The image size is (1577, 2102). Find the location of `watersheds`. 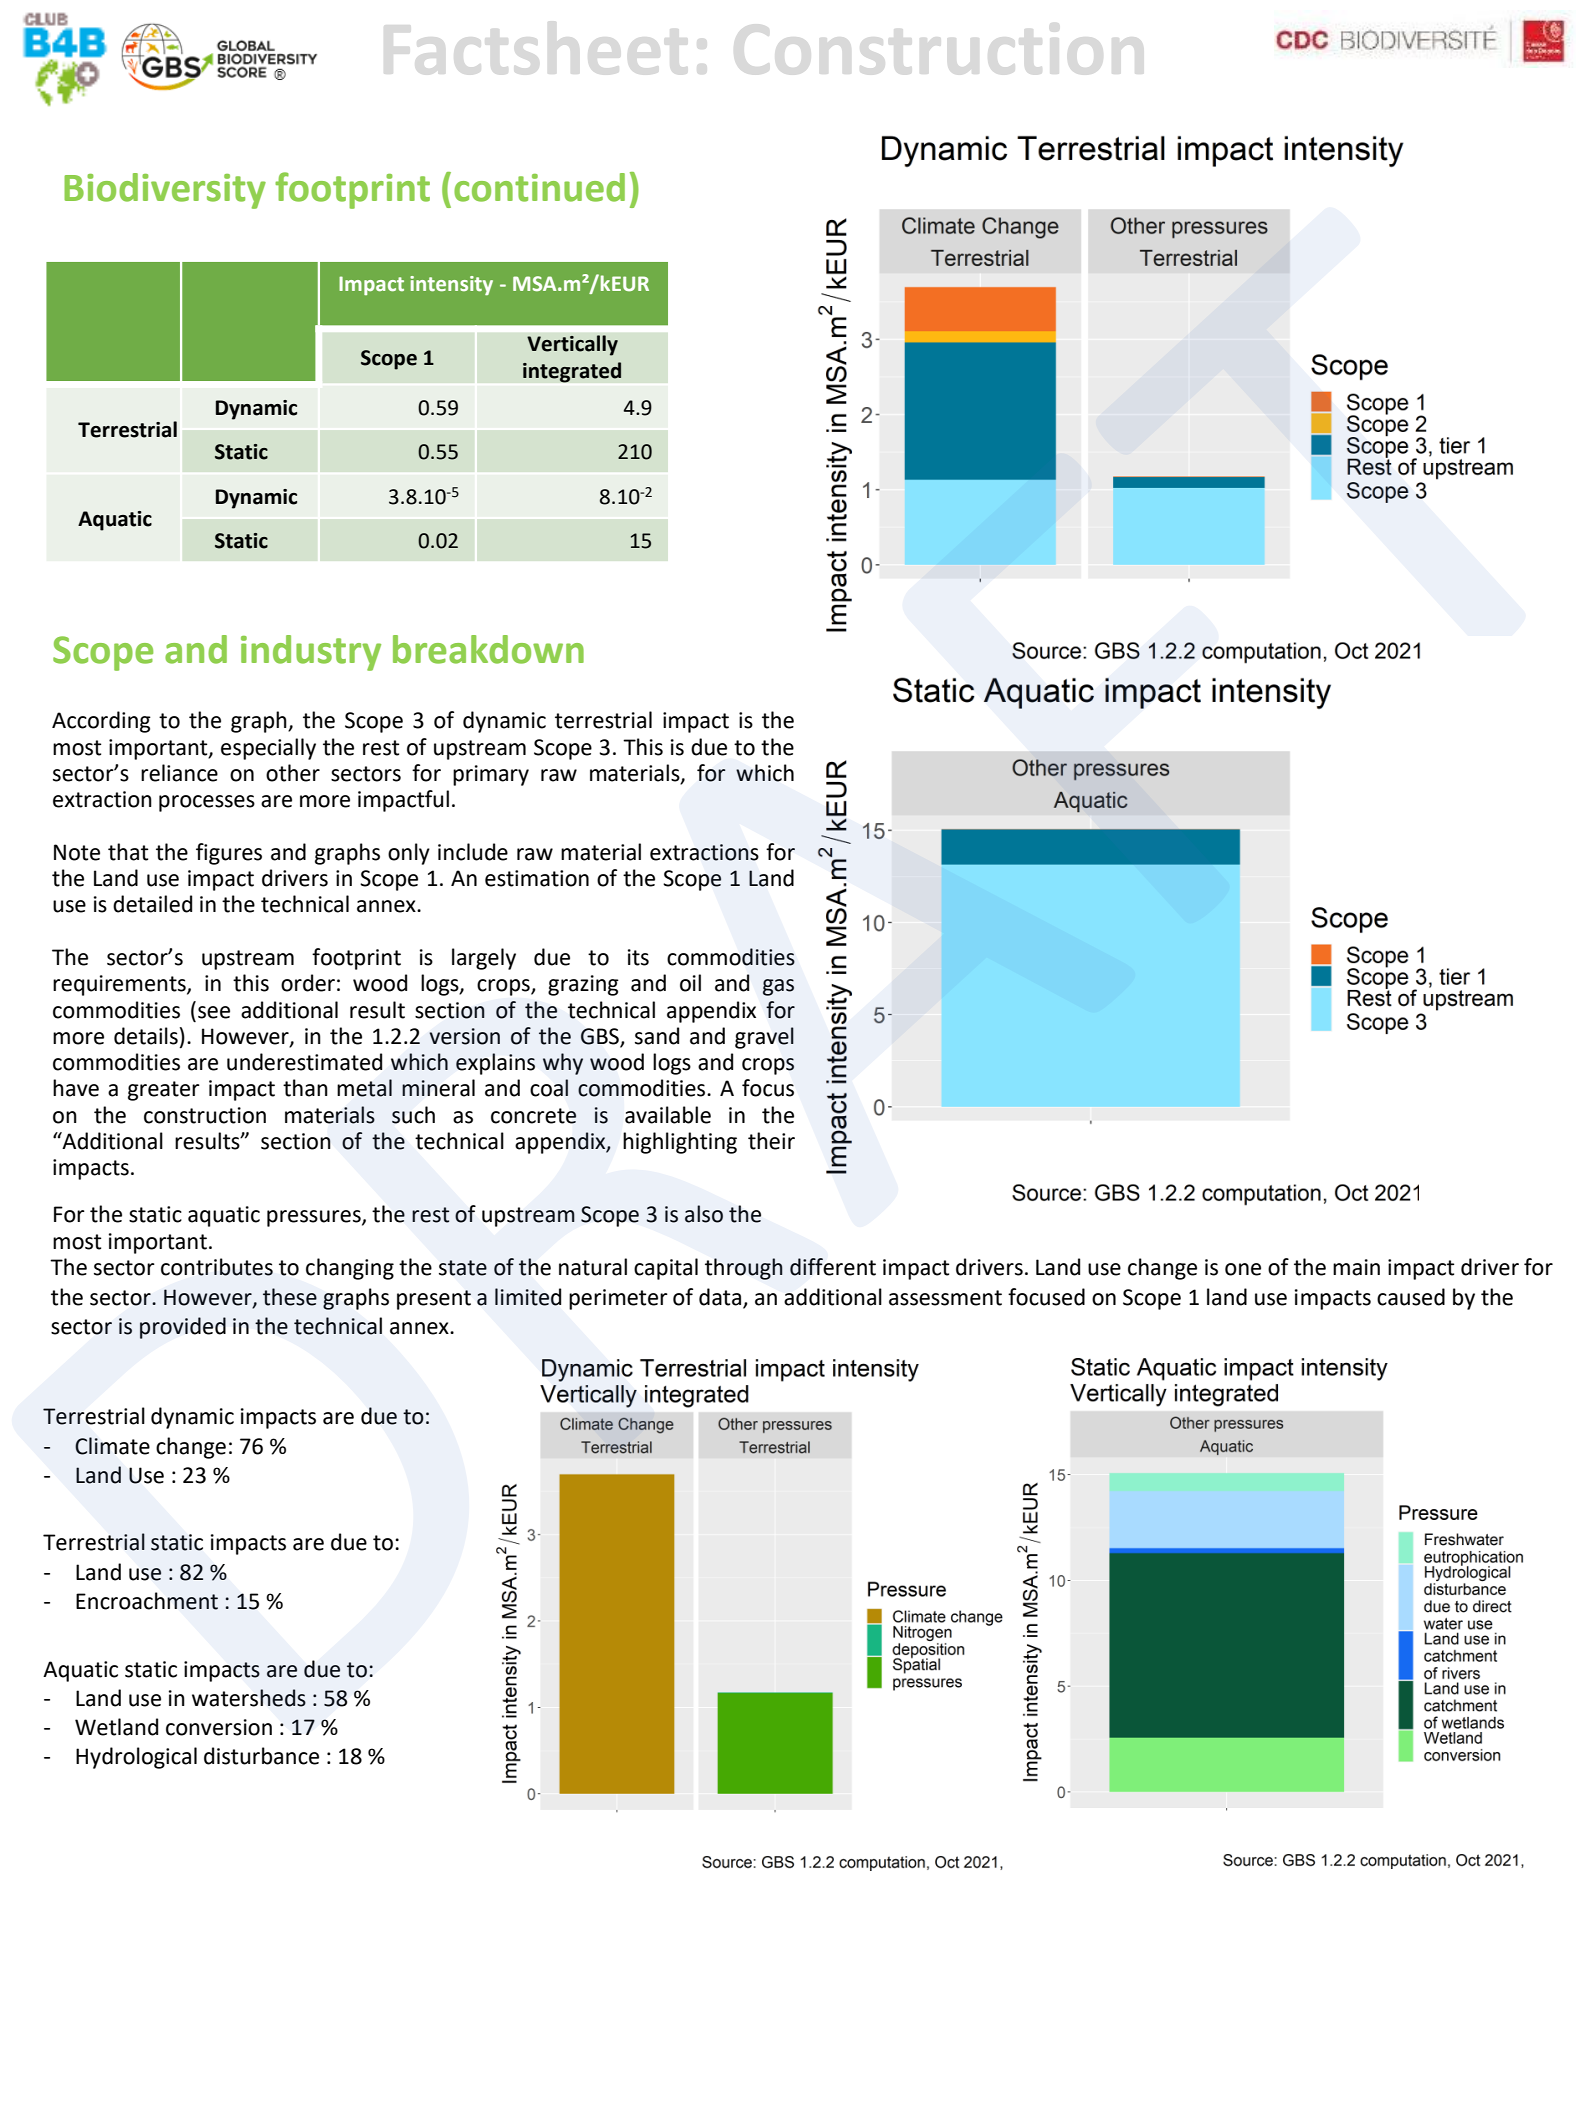

watersheds is located at coordinates (249, 1698).
